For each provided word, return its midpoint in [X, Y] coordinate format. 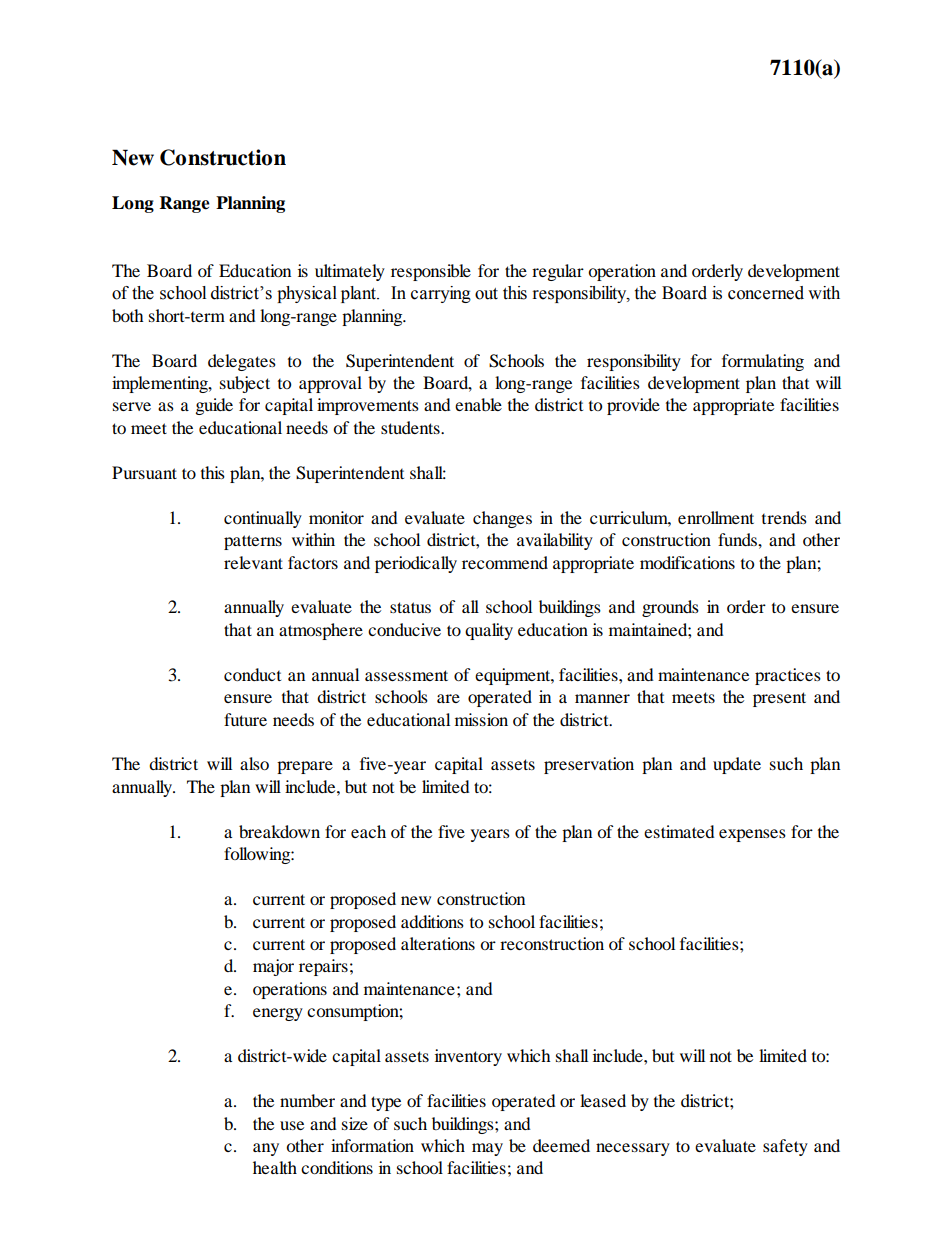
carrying [441, 294]
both [128, 315]
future [245, 719]
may [487, 1149]
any [266, 1149]
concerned [766, 293]
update [737, 765]
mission [481, 719]
